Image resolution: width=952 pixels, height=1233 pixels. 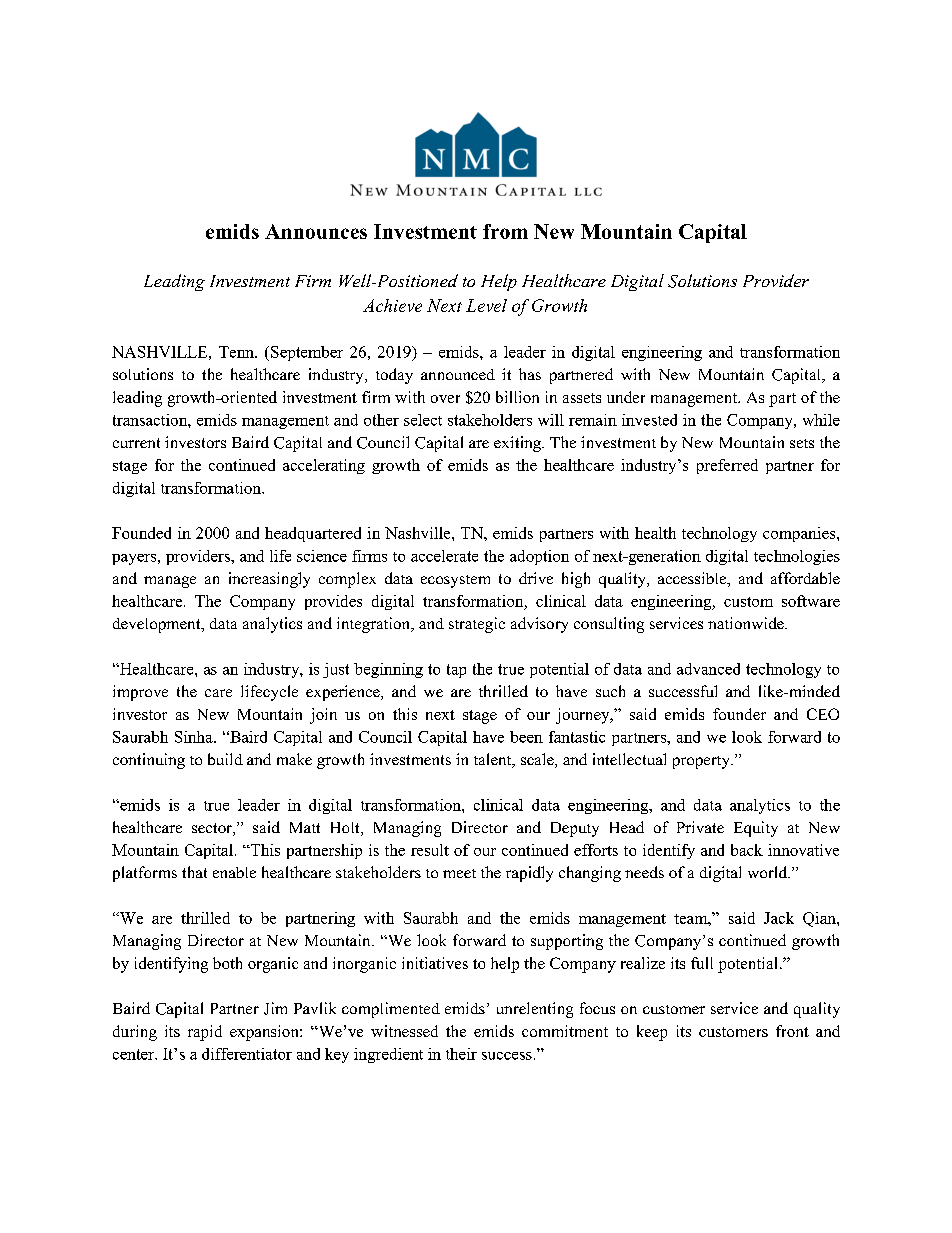 I want to click on their, so click(x=461, y=1054).
